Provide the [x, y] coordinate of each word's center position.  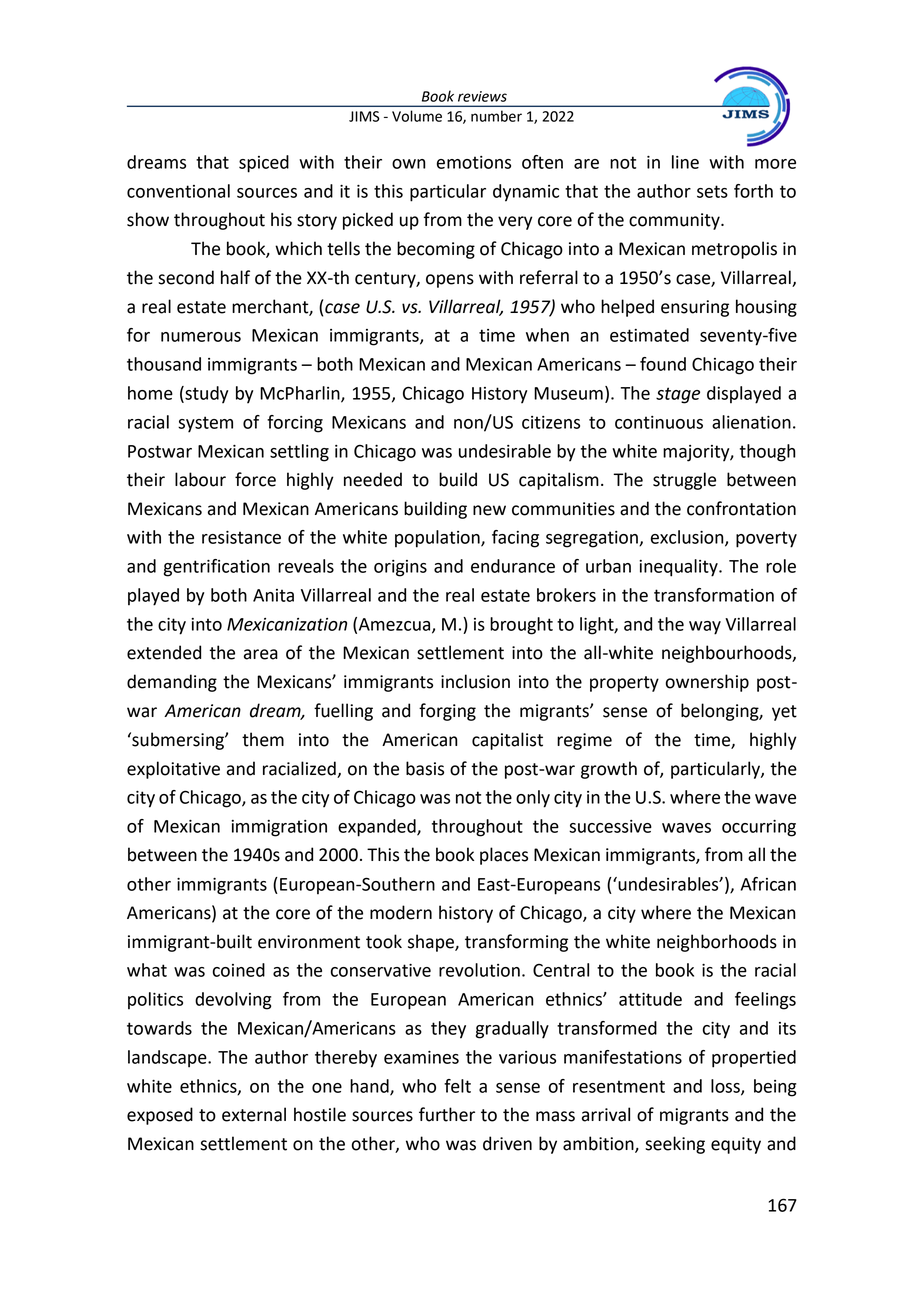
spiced [264, 164]
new [489, 510]
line [685, 162]
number [496, 116]
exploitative [173, 770]
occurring [759, 828]
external [254, 1114]
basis [425, 768]
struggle [684, 481]
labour [200, 479]
